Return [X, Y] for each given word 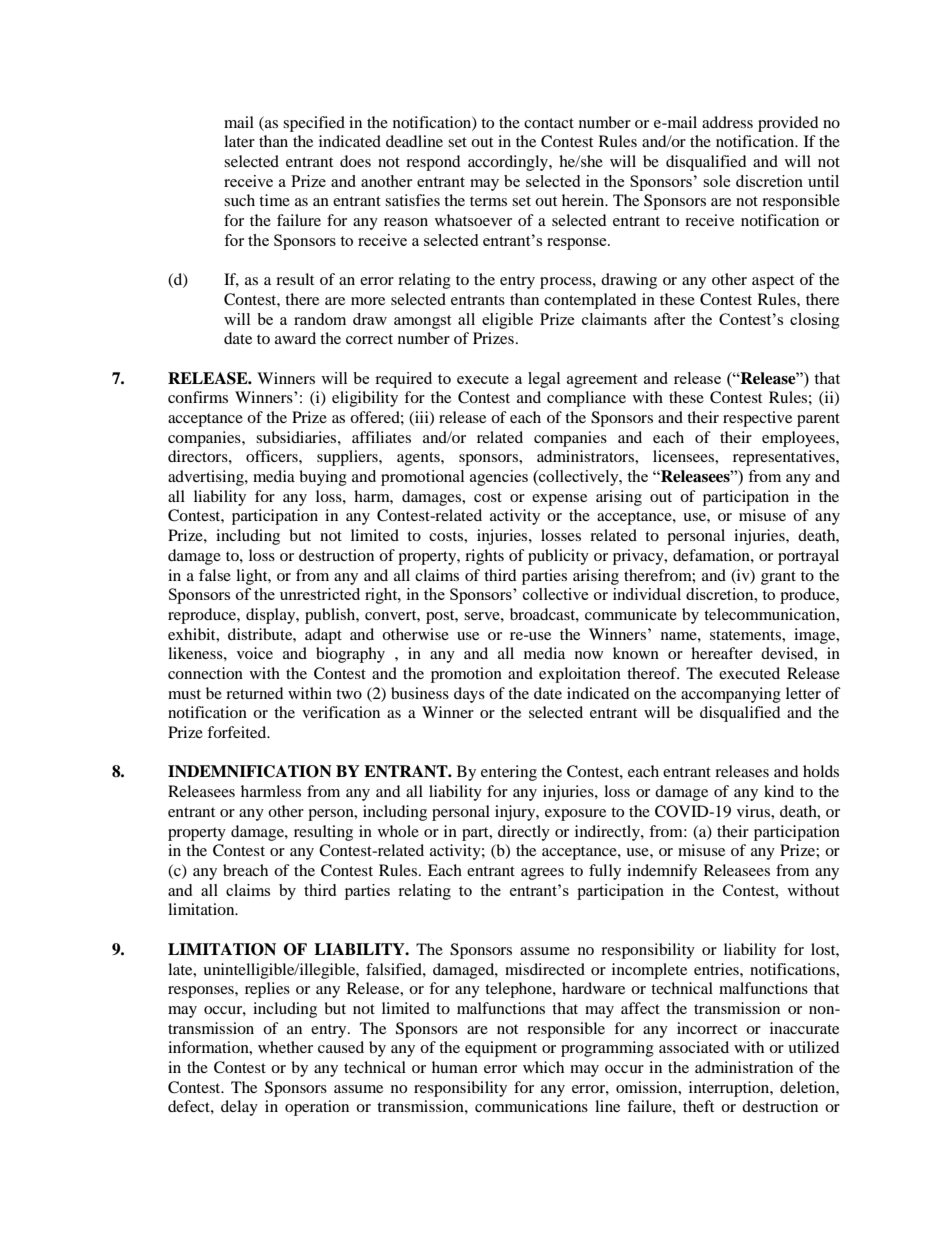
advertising [207, 478]
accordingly [509, 163]
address [727, 122]
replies [267, 990]
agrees [542, 874]
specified [314, 124]
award [295, 338]
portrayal [808, 557]
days [469, 695]
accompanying [731, 695]
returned [255, 693]
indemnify [662, 872]
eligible [507, 321]
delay [239, 1108]
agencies [499, 478]
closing [815, 321]
